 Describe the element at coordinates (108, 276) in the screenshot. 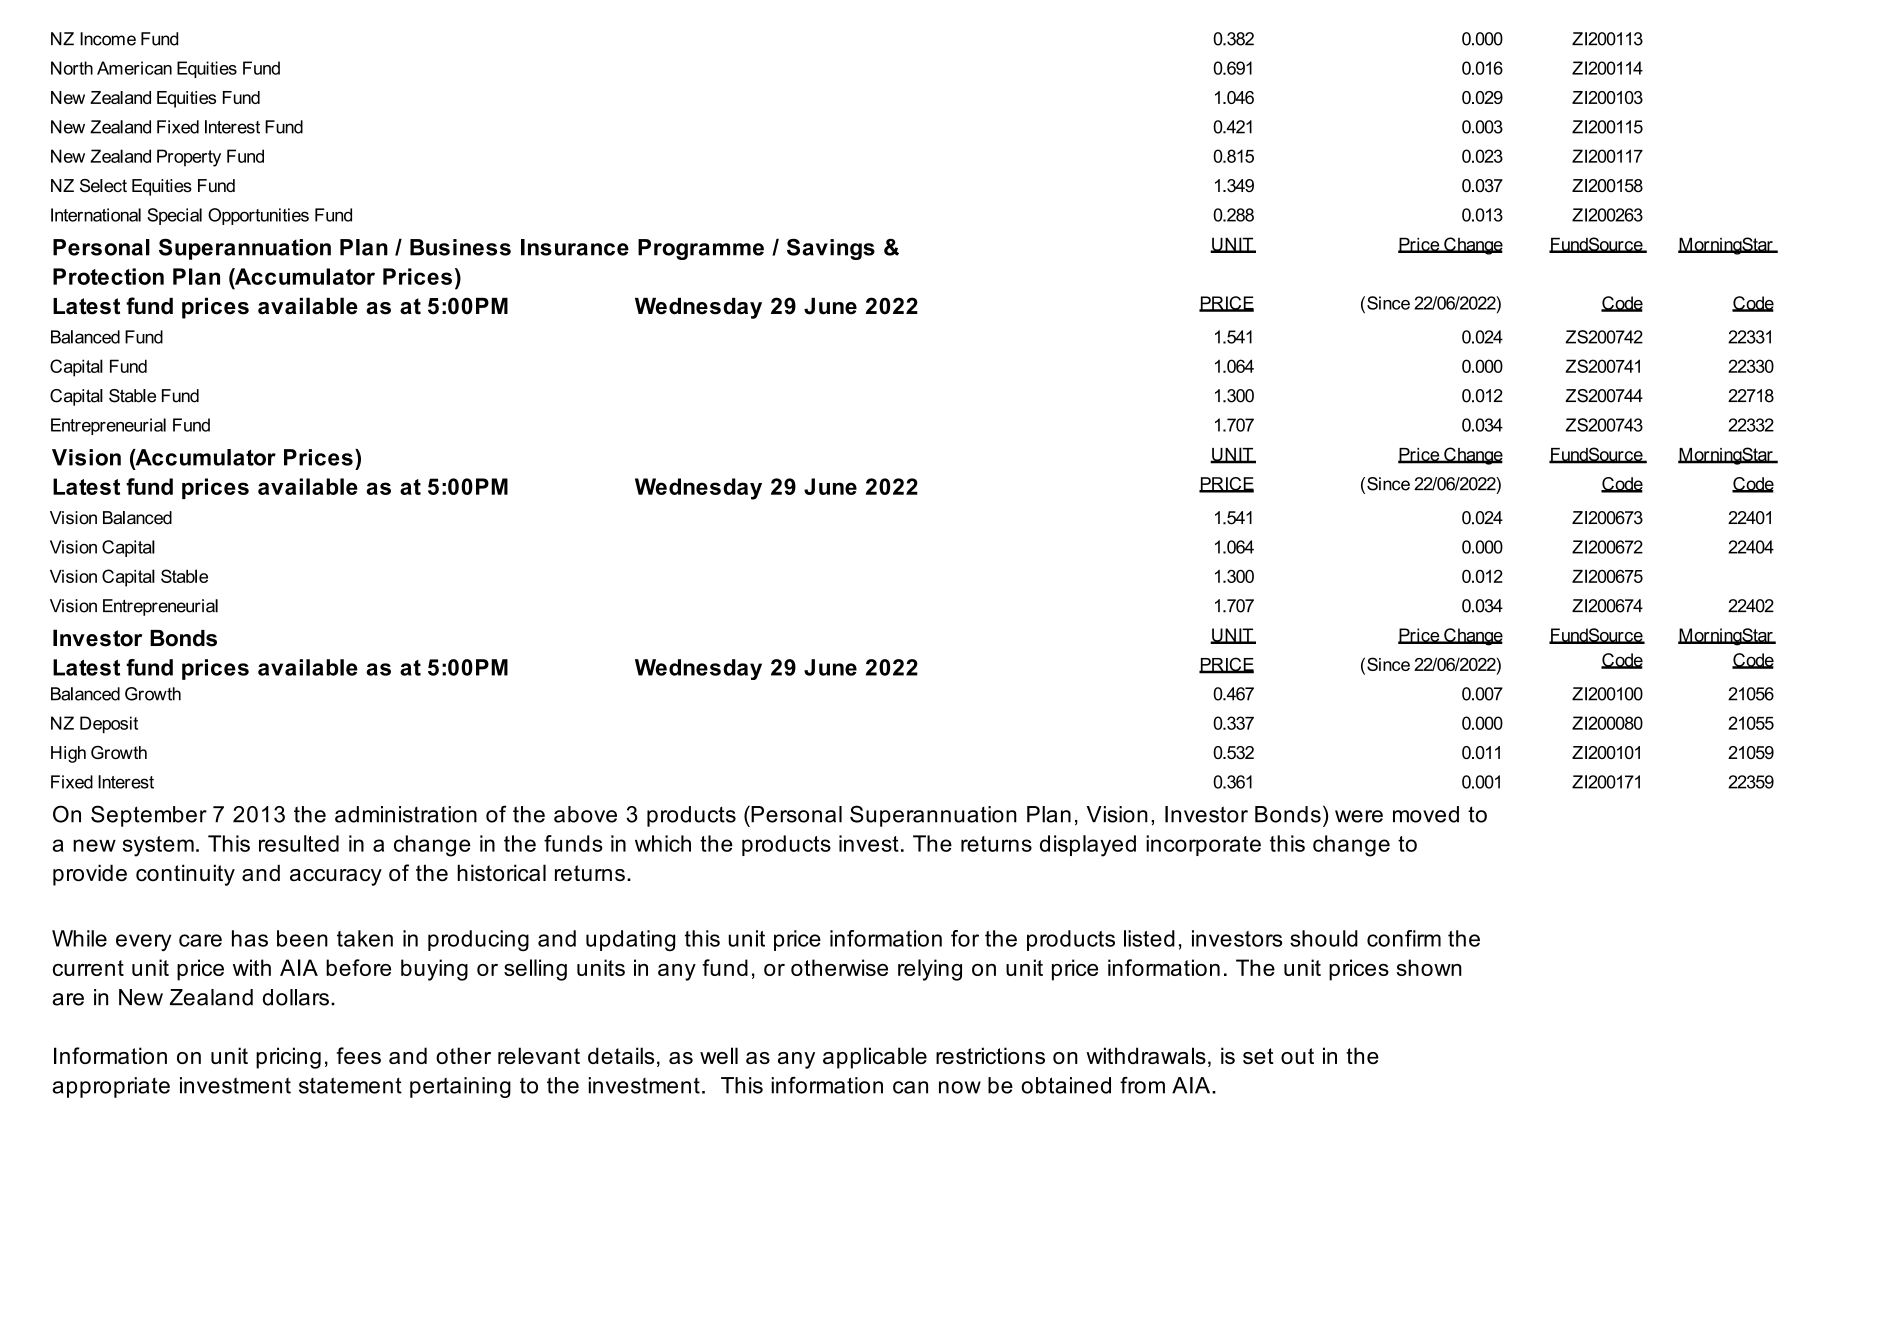

I see `Protection` at that location.
